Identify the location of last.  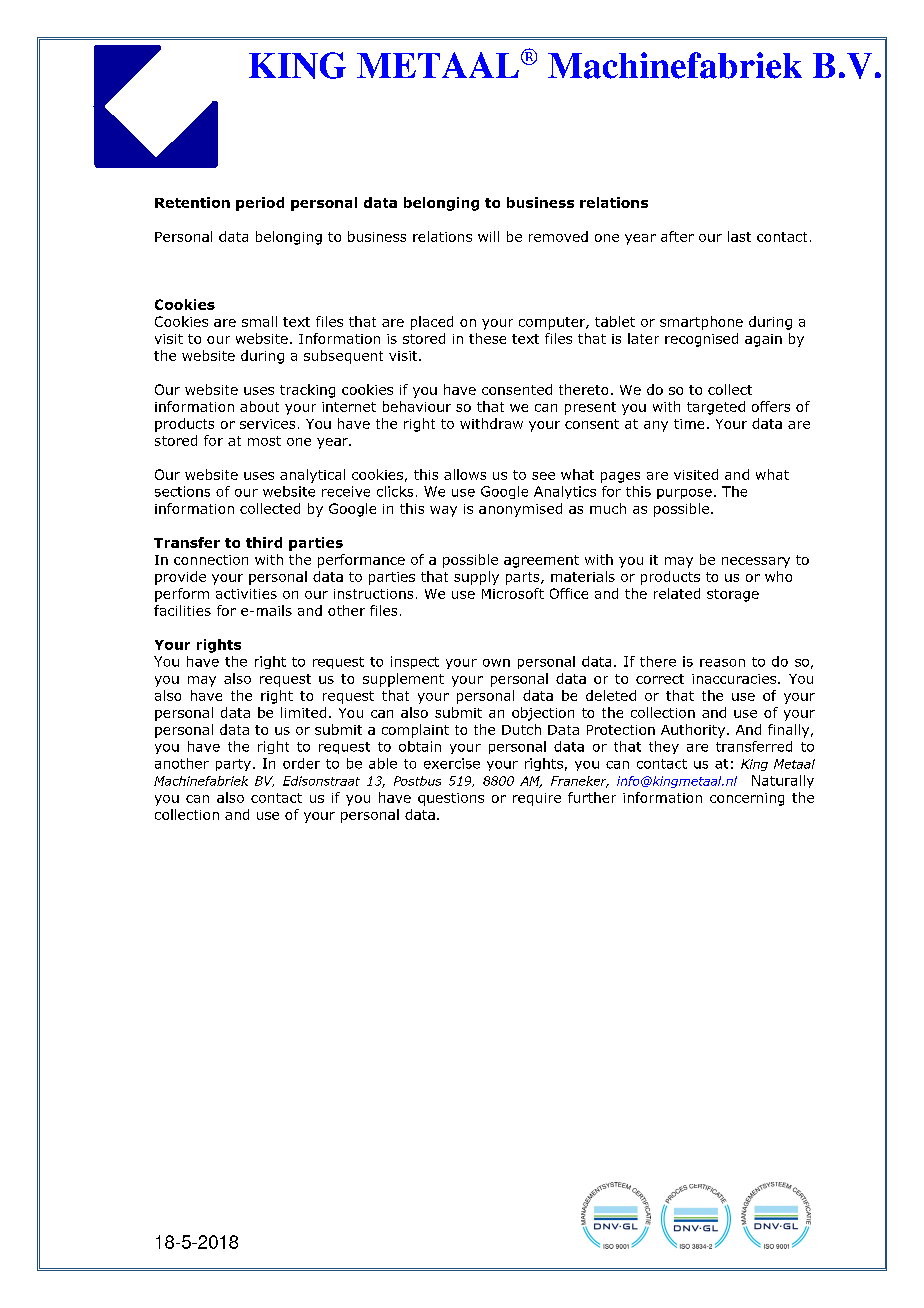
(739, 236).
